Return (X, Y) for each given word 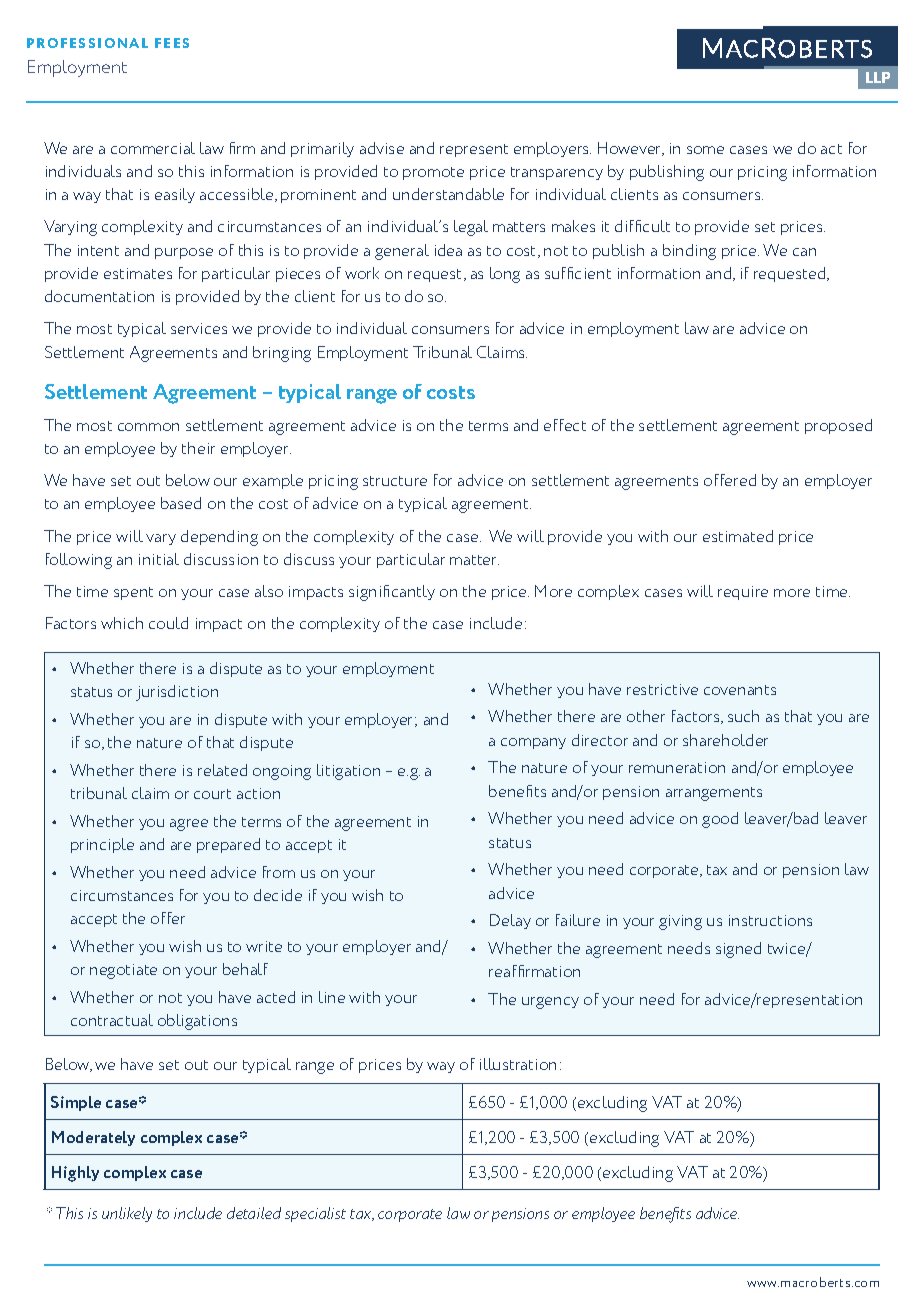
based (181, 503)
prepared (228, 845)
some (705, 150)
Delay (510, 921)
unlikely (127, 1214)
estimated (738, 536)
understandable (448, 194)
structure (395, 481)
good (720, 820)
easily (175, 195)
